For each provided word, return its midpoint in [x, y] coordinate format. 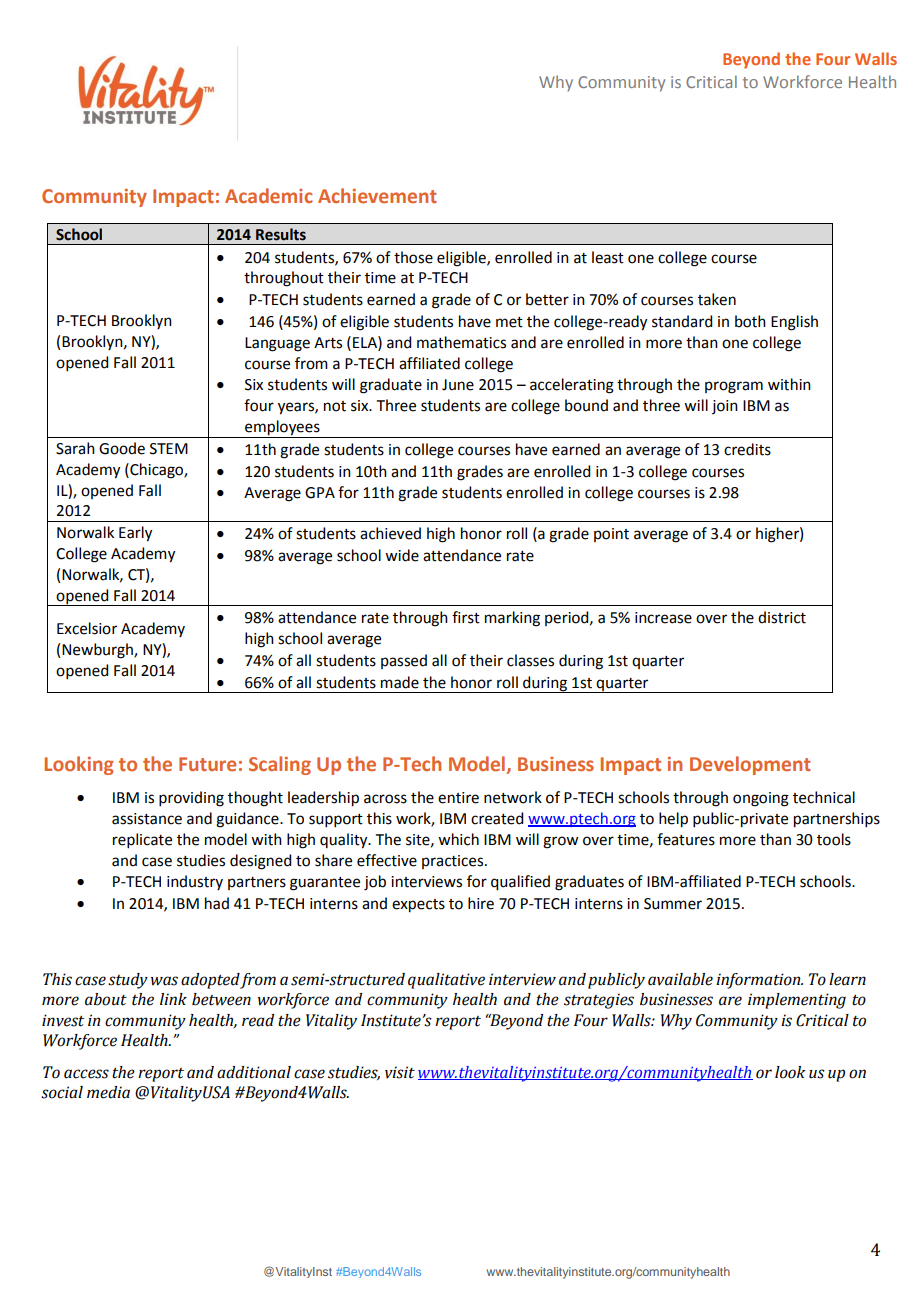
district [782, 617]
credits [747, 449]
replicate [142, 840]
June [458, 385]
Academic [269, 195]
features [686, 839]
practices [452, 862]
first [466, 617]
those [413, 257]
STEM [169, 449]
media [108, 1092]
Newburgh [98, 651]
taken [717, 299]
